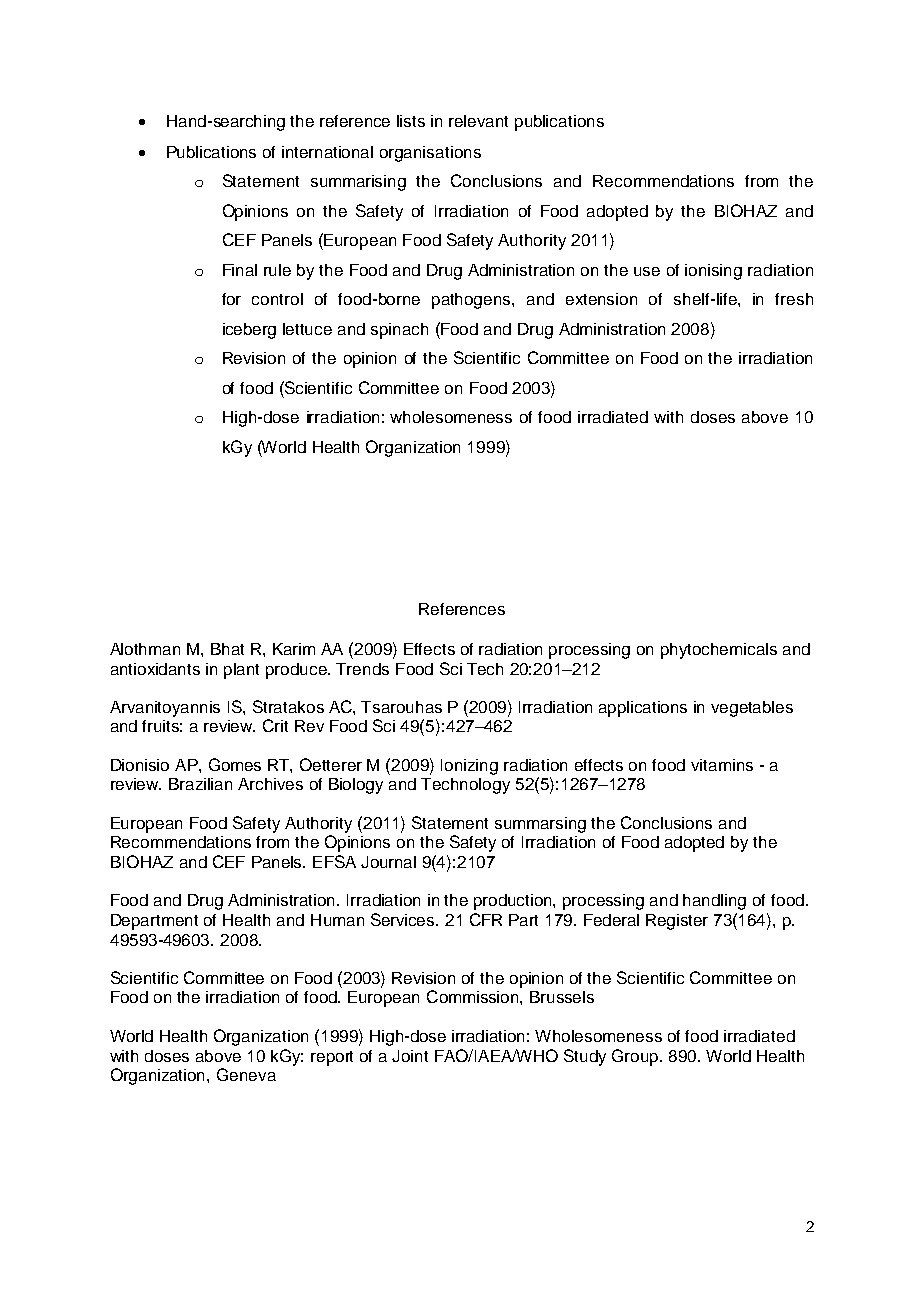  Describe the element at coordinates (410, 1056) in the document. I see `Joint` at that location.
